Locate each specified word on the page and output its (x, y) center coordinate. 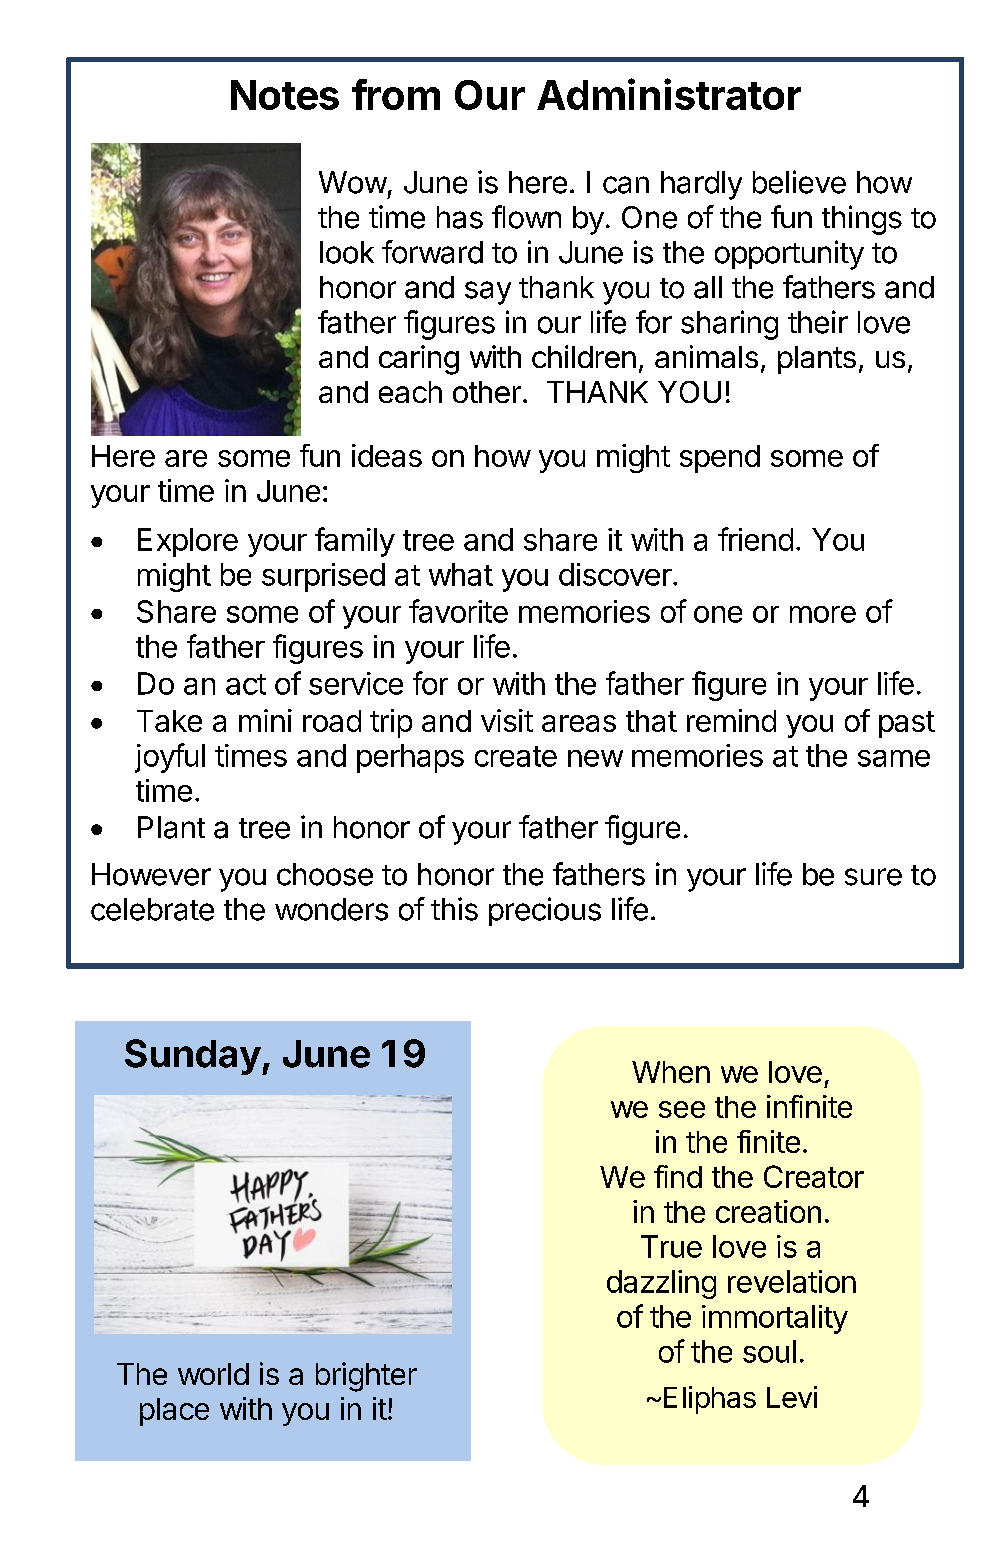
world (213, 1374)
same (894, 758)
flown (526, 217)
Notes (285, 95)
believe (799, 182)
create (516, 756)
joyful (170, 758)
